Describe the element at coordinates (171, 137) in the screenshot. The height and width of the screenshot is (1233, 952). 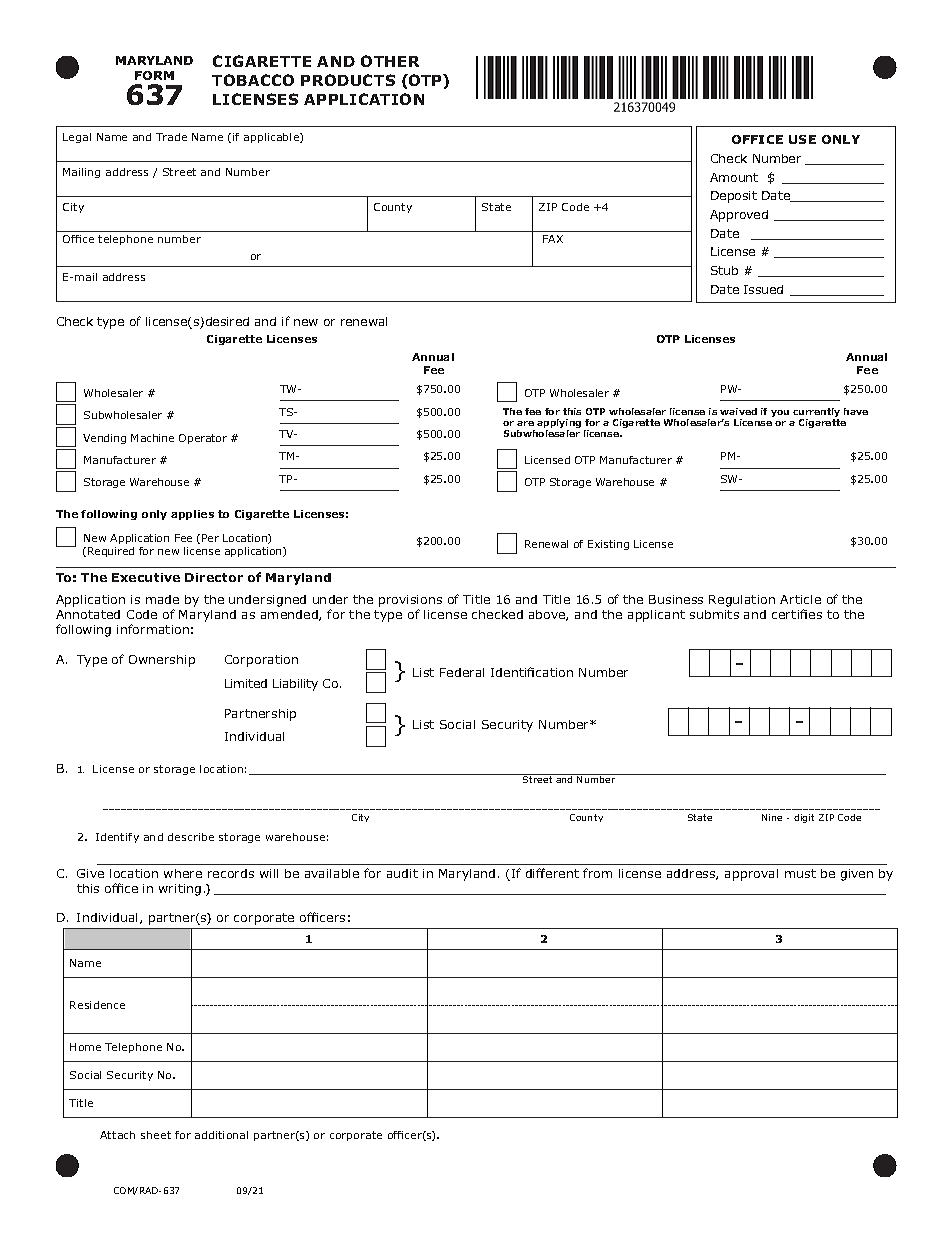
I see `Trade` at that location.
